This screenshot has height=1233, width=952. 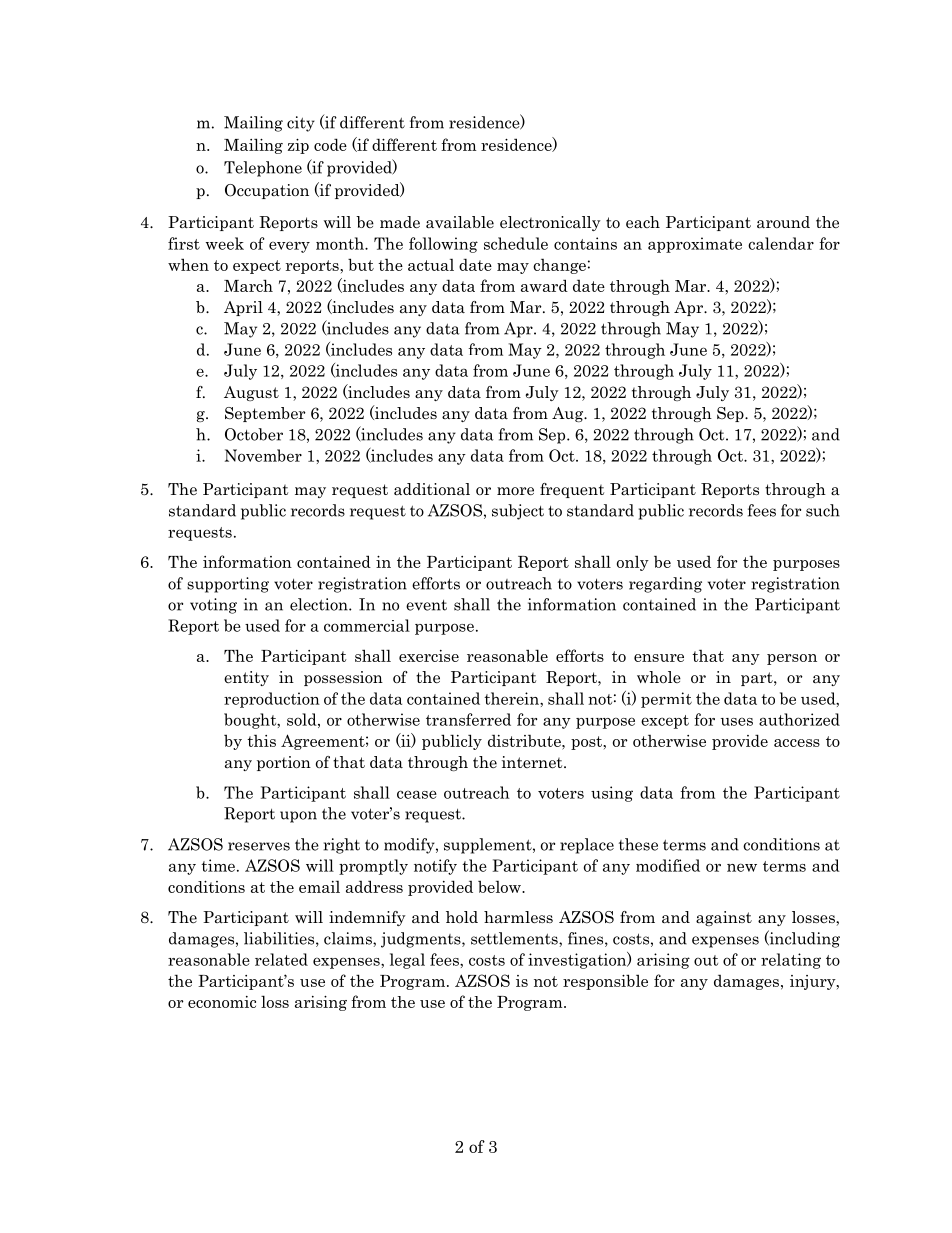 I want to click on available, so click(x=460, y=222).
